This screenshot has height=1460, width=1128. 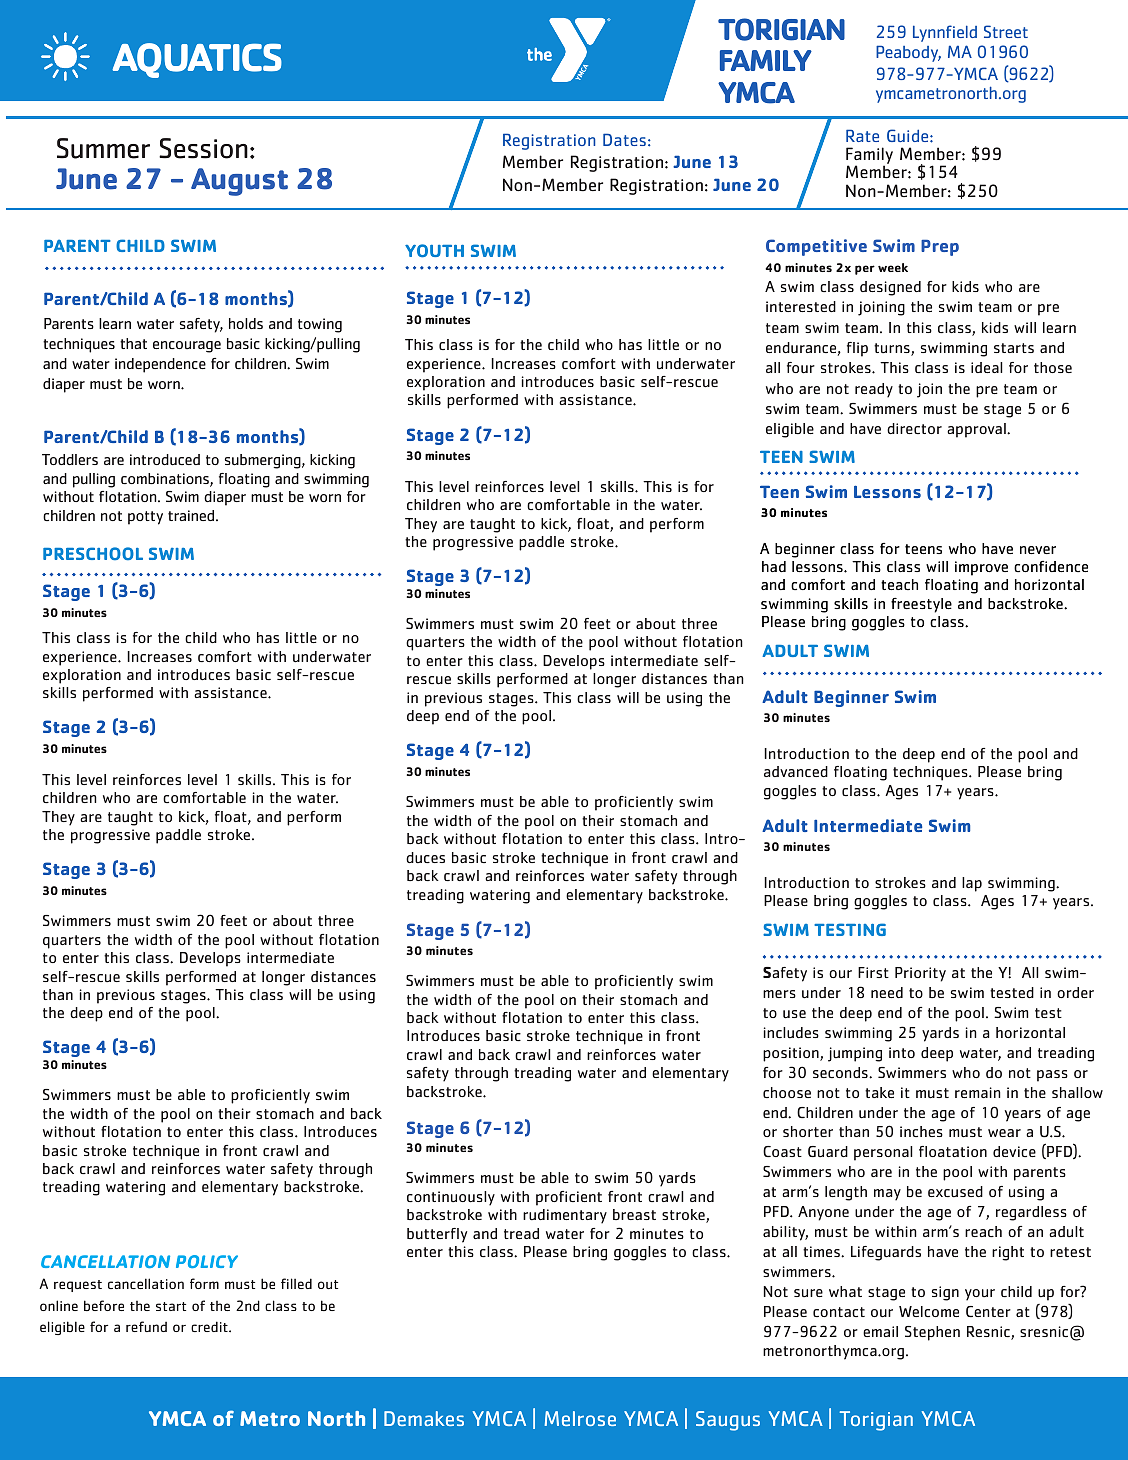 I want to click on continuously, so click(x=451, y=1198).
